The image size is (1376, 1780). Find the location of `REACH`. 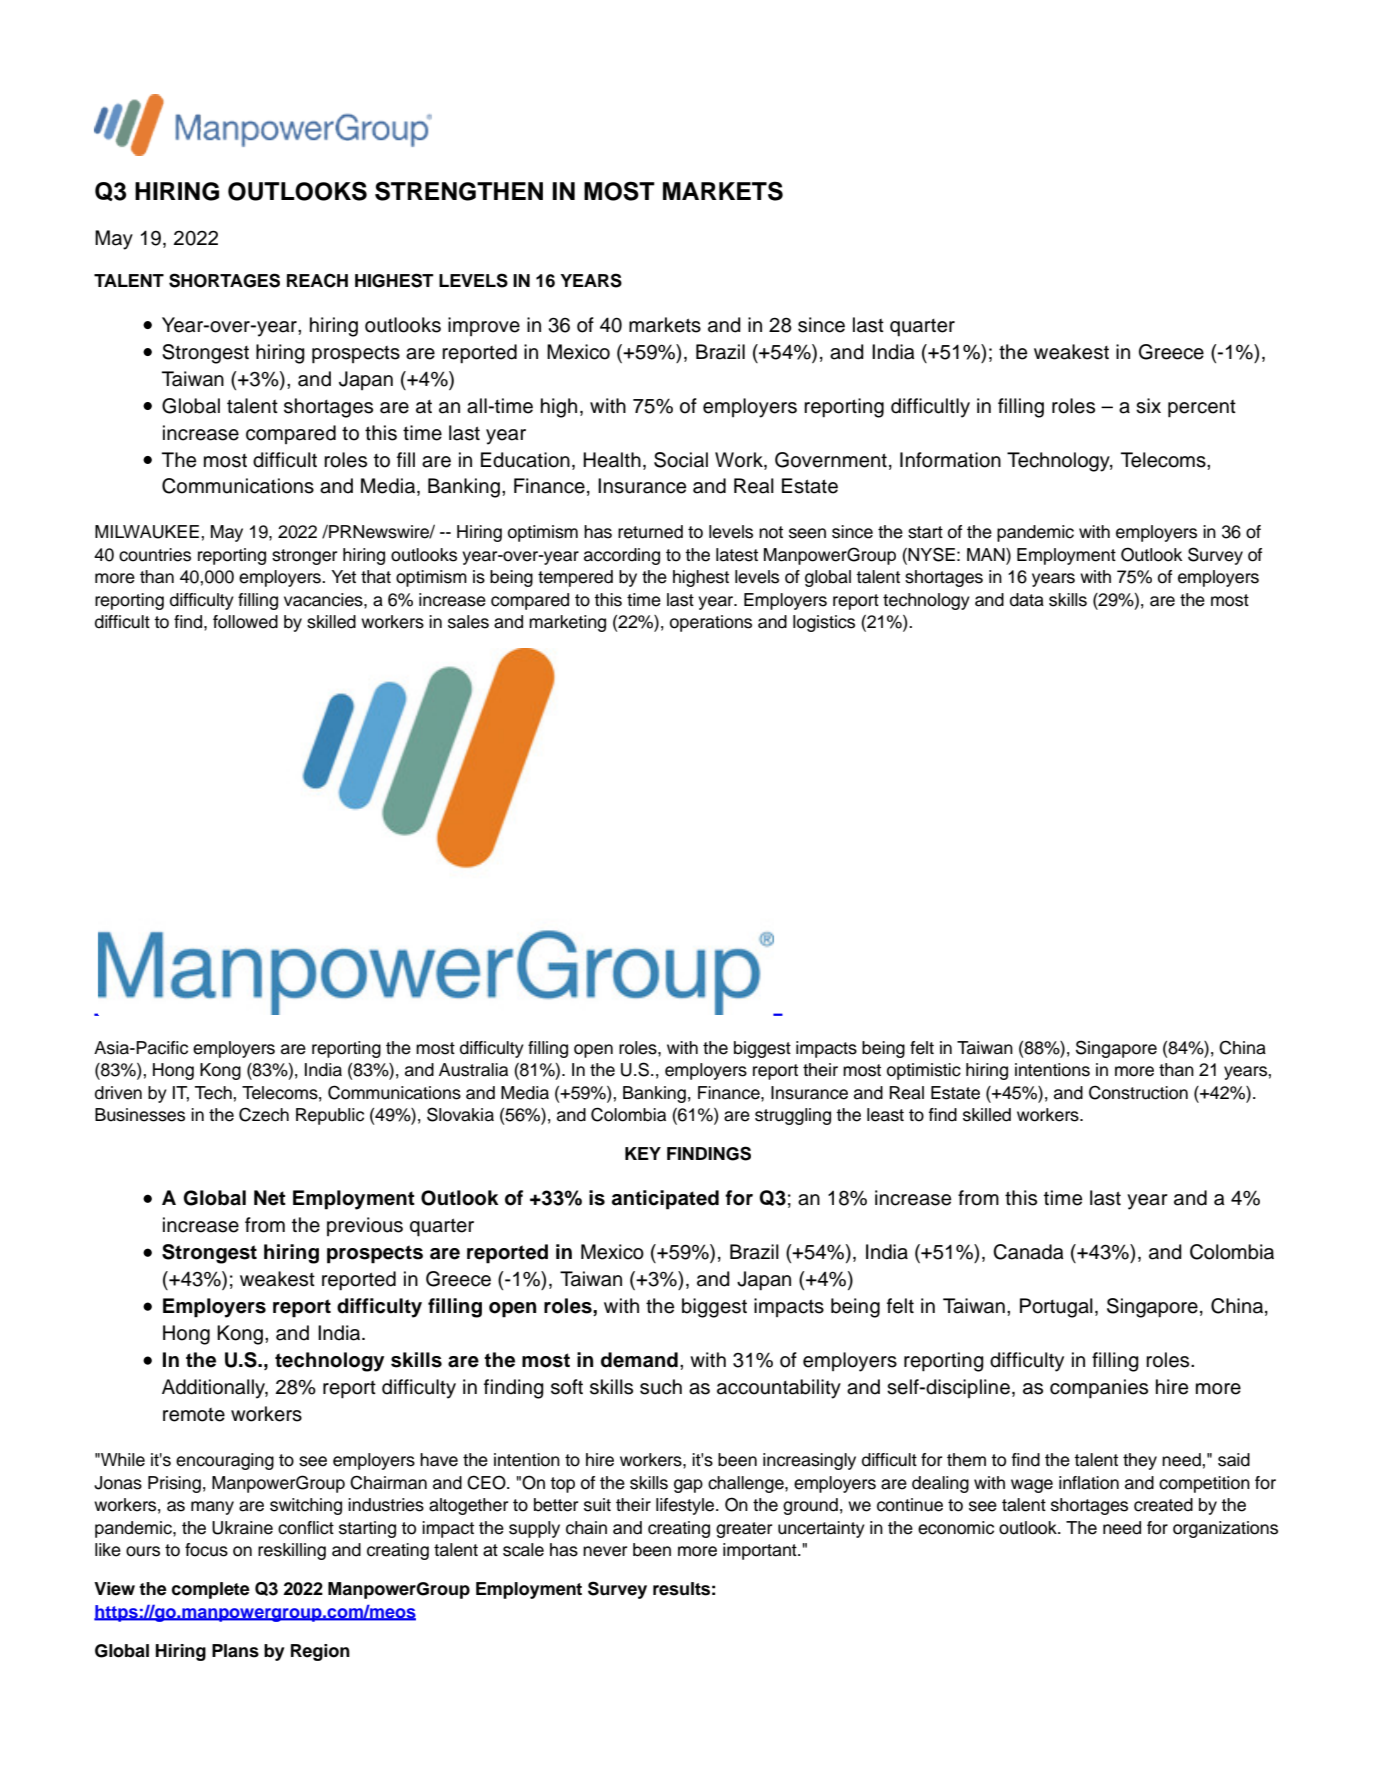

REACH is located at coordinates (317, 280).
